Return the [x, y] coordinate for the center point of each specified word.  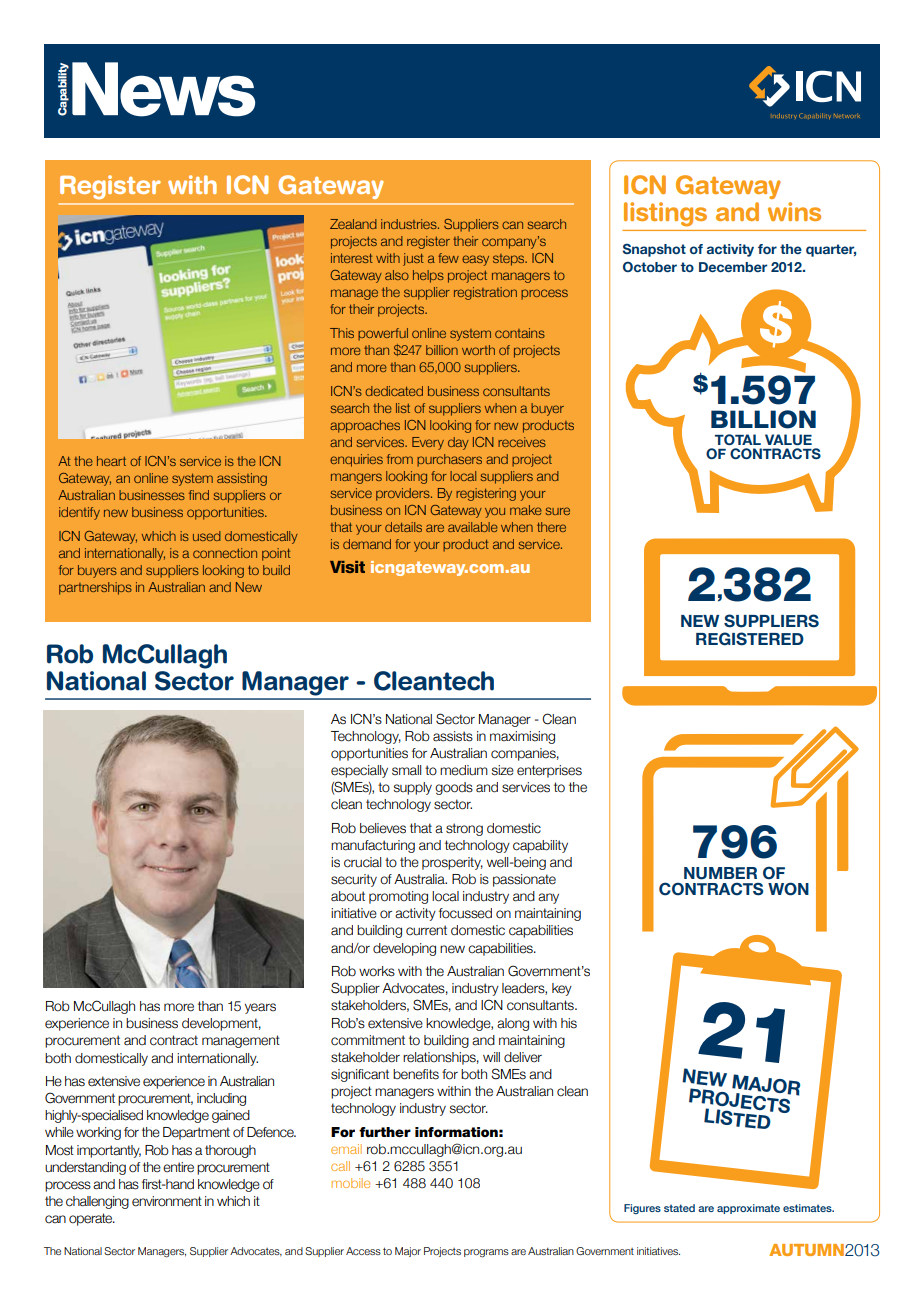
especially [359, 771]
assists [453, 736]
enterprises [549, 771]
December [733, 267]
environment [167, 1201]
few [448, 258]
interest [352, 258]
